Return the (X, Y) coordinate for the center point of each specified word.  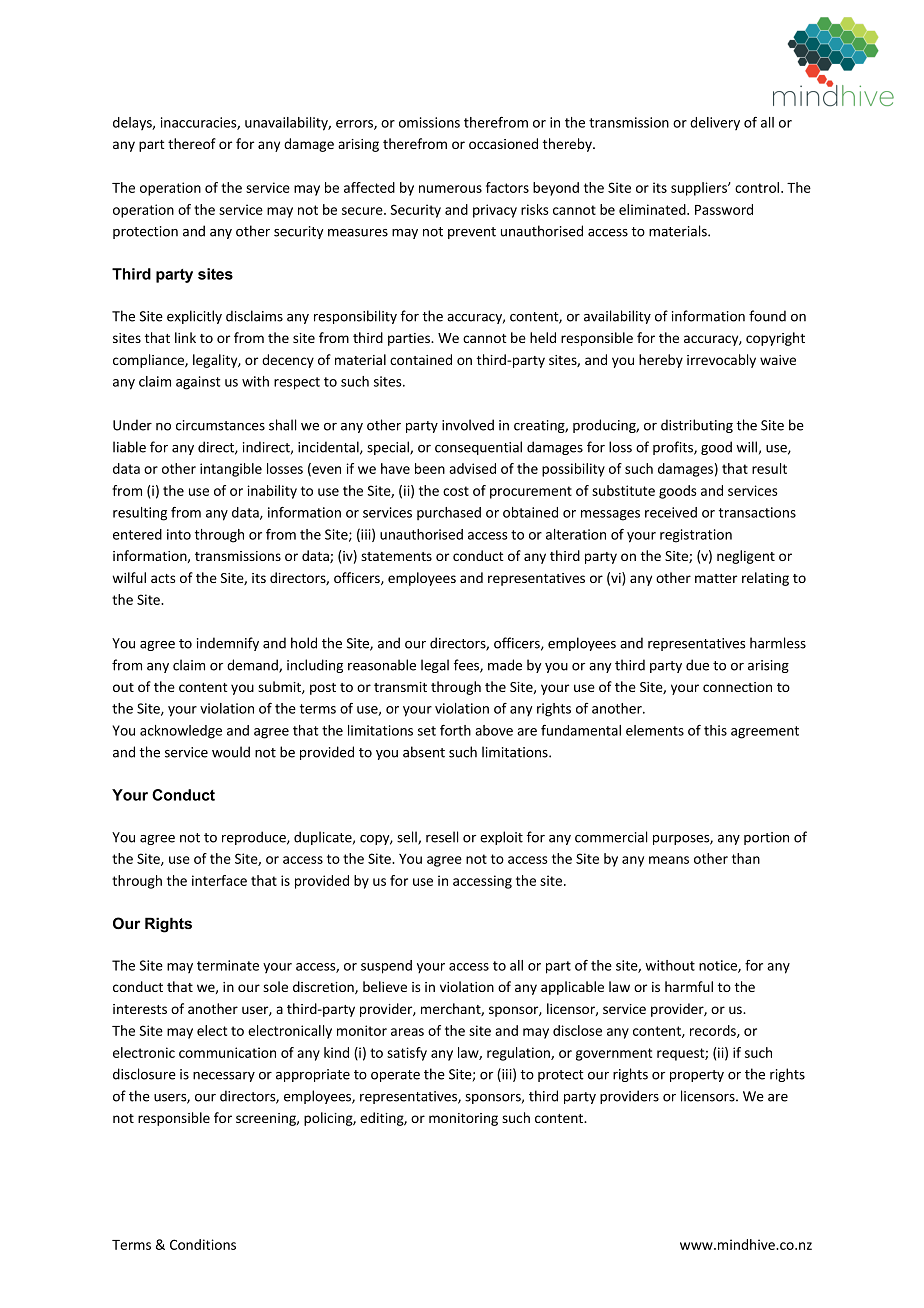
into (179, 534)
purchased (449, 513)
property (697, 1076)
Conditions (203, 1244)
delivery (715, 123)
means (669, 860)
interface (219, 880)
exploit (501, 838)
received (671, 512)
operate (395, 1076)
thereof (192, 143)
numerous (450, 189)
